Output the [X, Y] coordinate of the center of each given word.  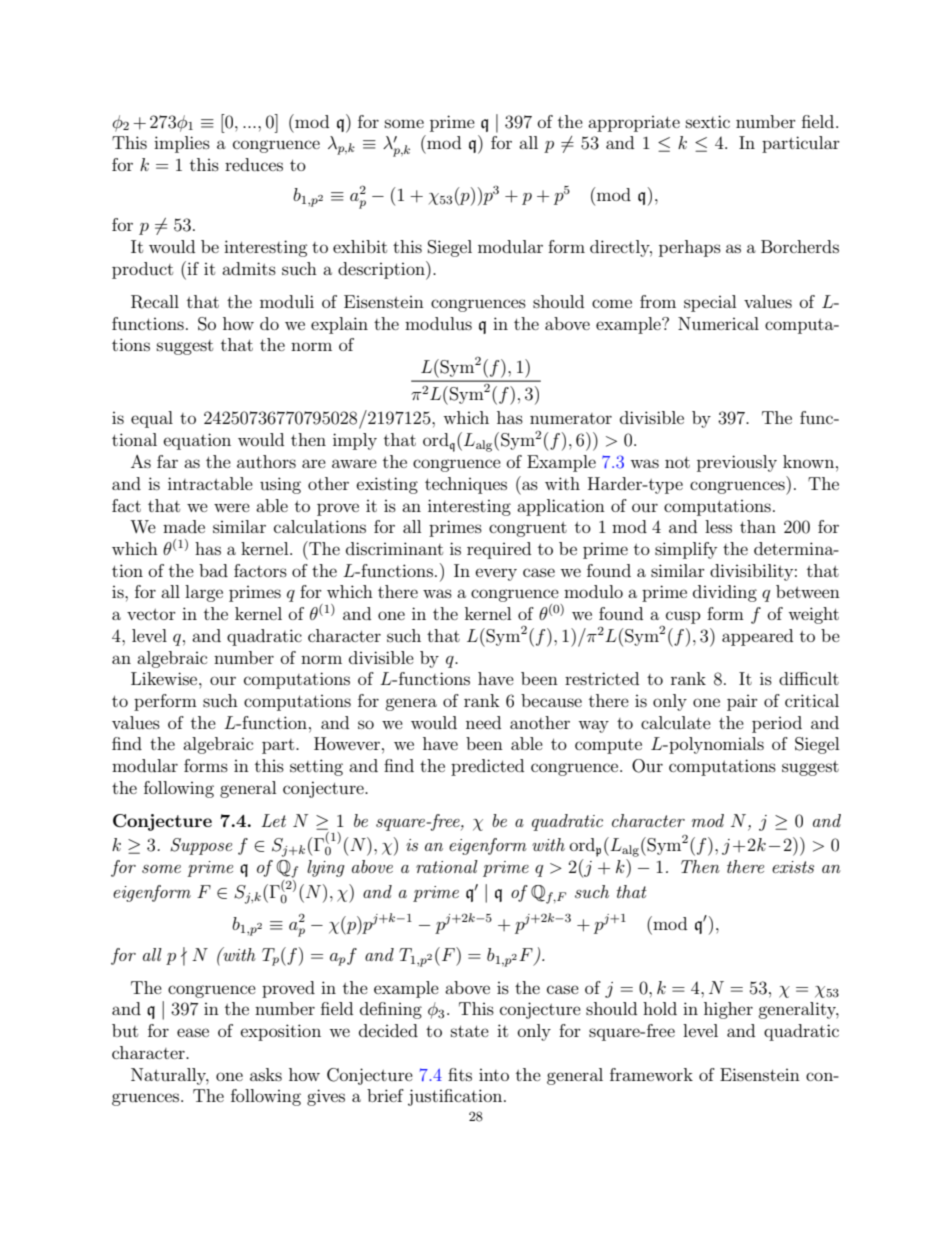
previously [737, 463]
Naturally [170, 1076]
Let [273, 820]
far [167, 461]
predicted [487, 767]
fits [460, 1074]
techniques [466, 485]
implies [182, 144]
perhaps [690, 248]
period [777, 724]
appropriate [634, 124]
